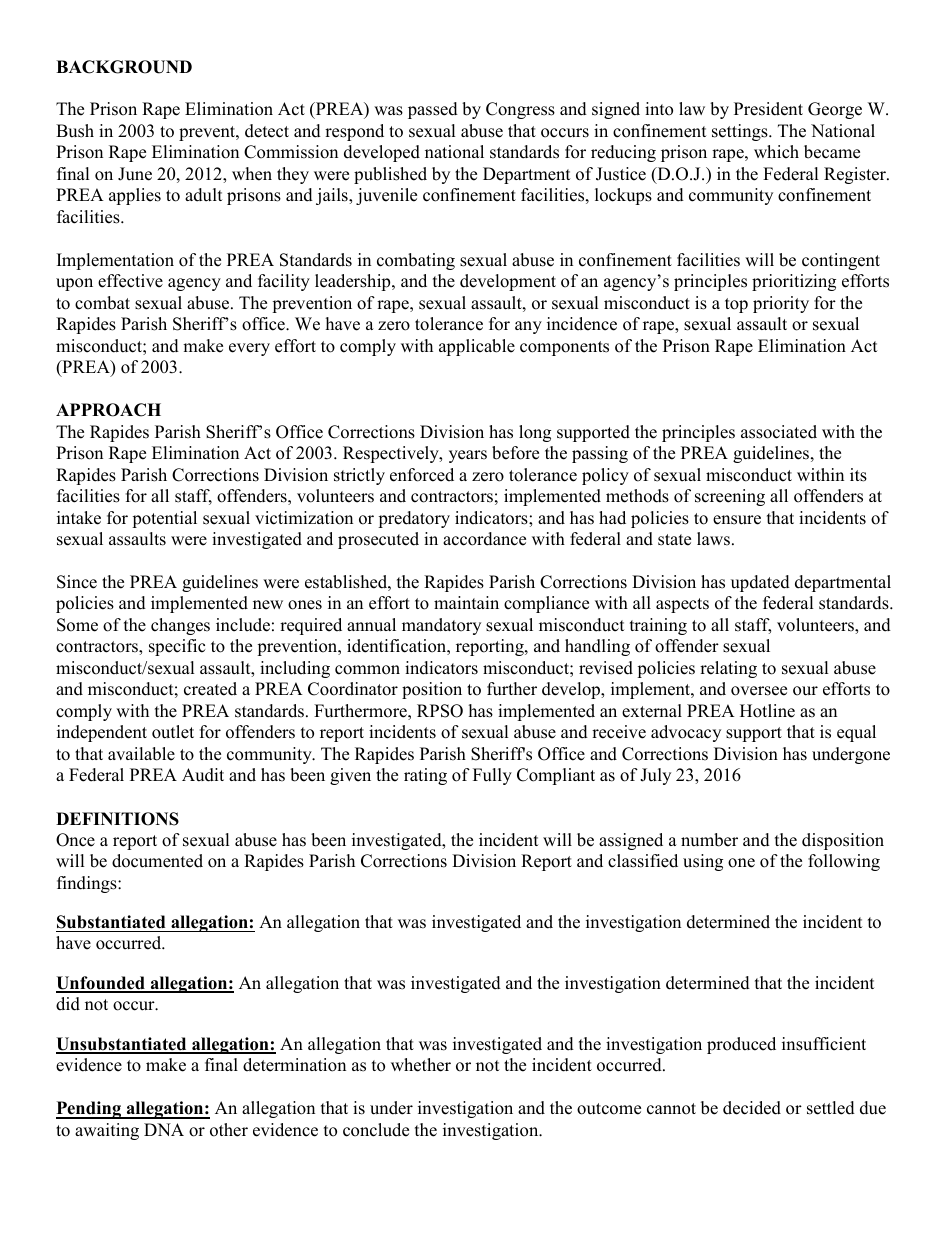 This screenshot has height=1233, width=952. What do you see at coordinates (164, 1129) in the screenshot?
I see `DNA` at bounding box center [164, 1129].
